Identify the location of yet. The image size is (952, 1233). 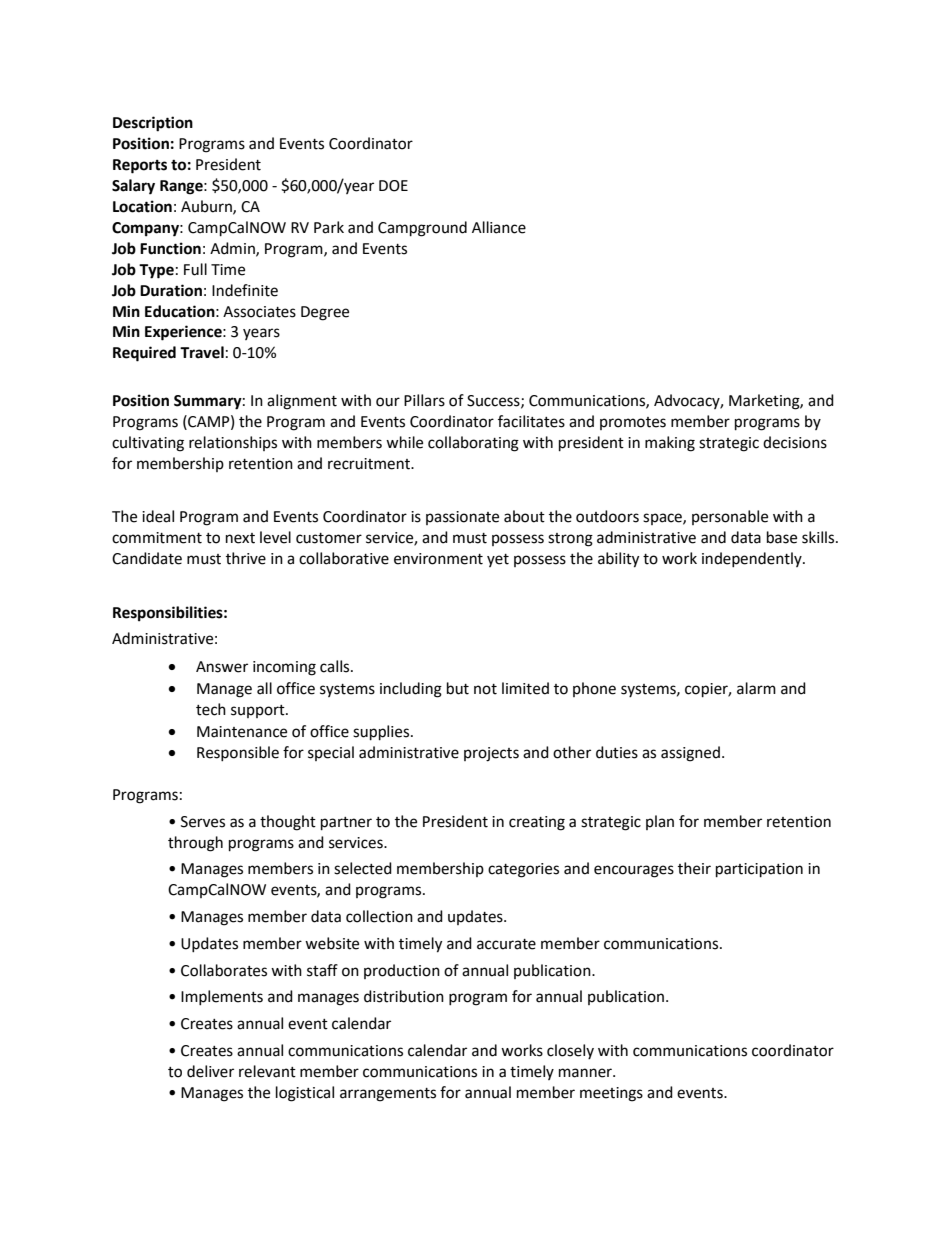
(498, 560).
